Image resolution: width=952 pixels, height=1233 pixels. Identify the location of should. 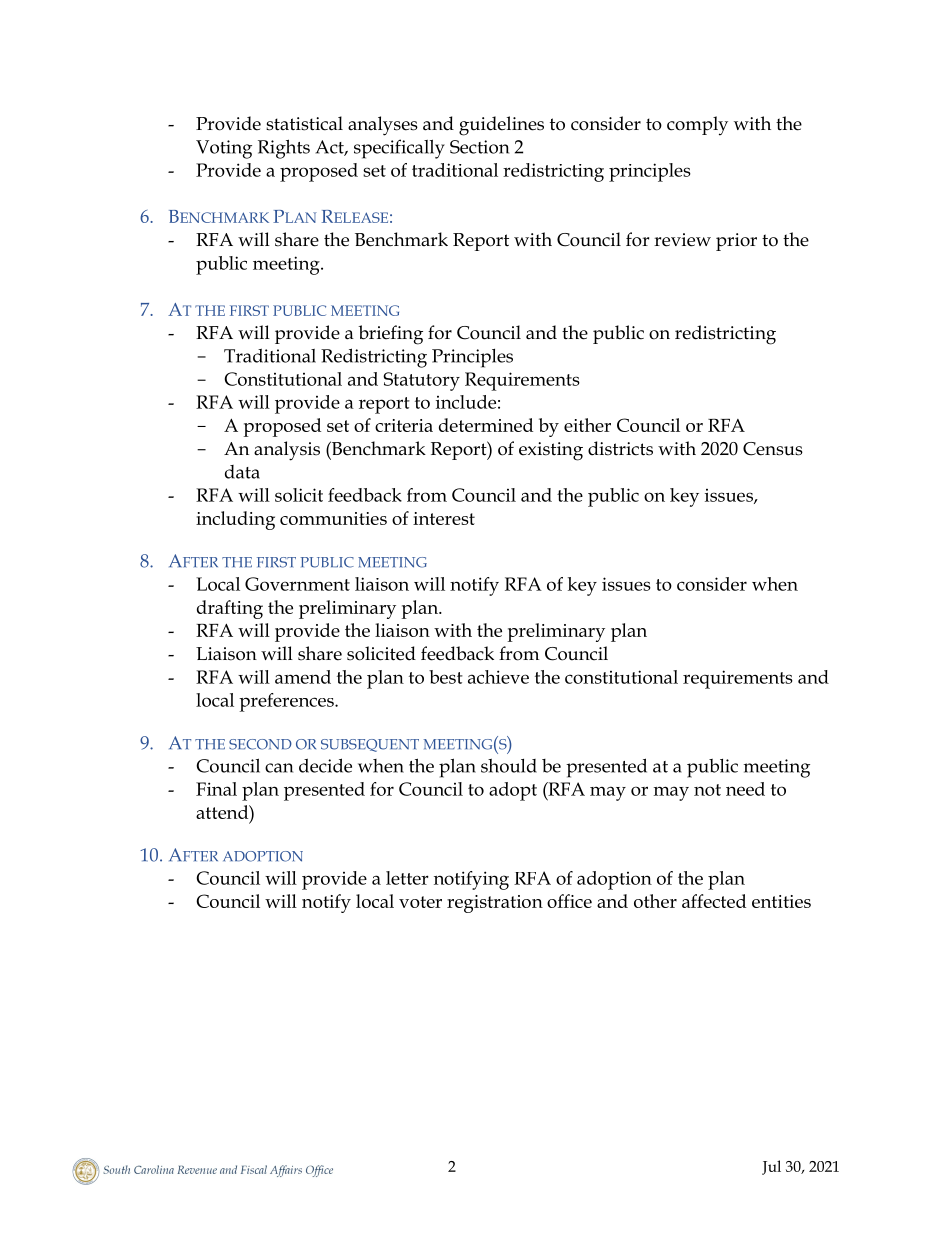
(509, 766).
